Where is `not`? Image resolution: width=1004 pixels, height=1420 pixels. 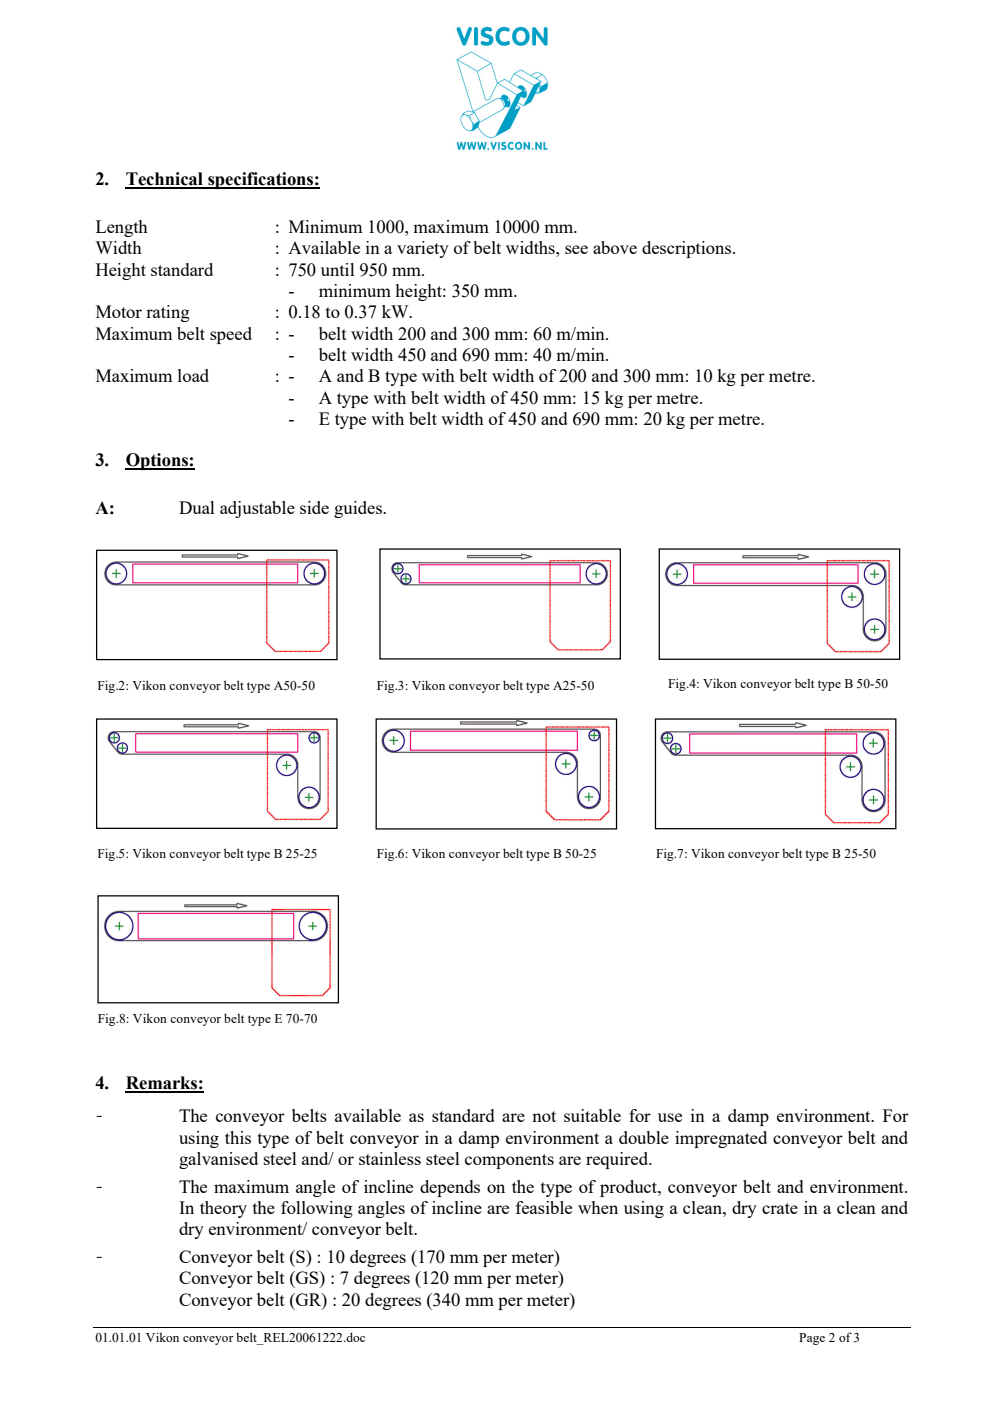 not is located at coordinates (544, 1116).
